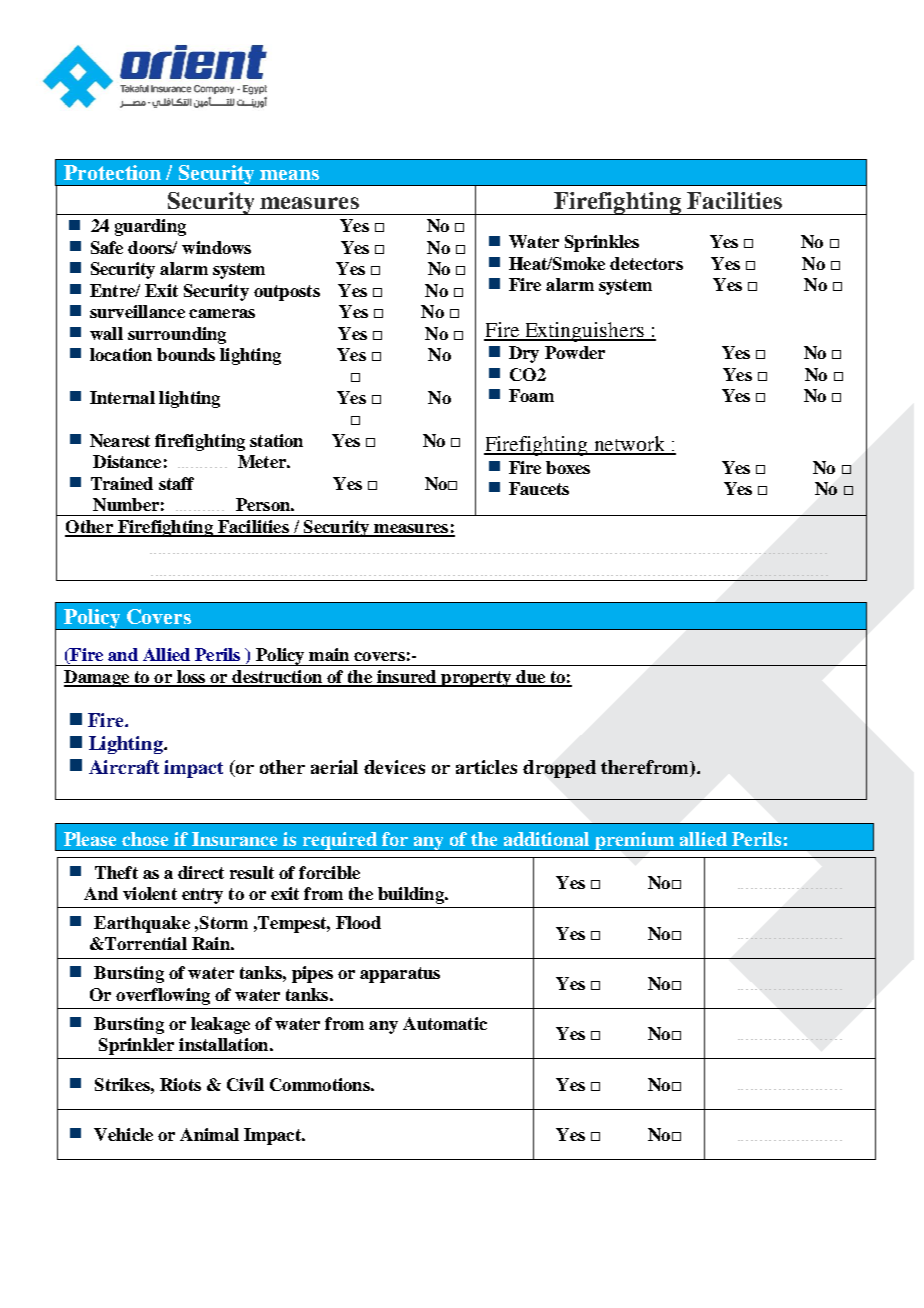  What do you see at coordinates (150, 227) in the image?
I see `guarding` at bounding box center [150, 227].
